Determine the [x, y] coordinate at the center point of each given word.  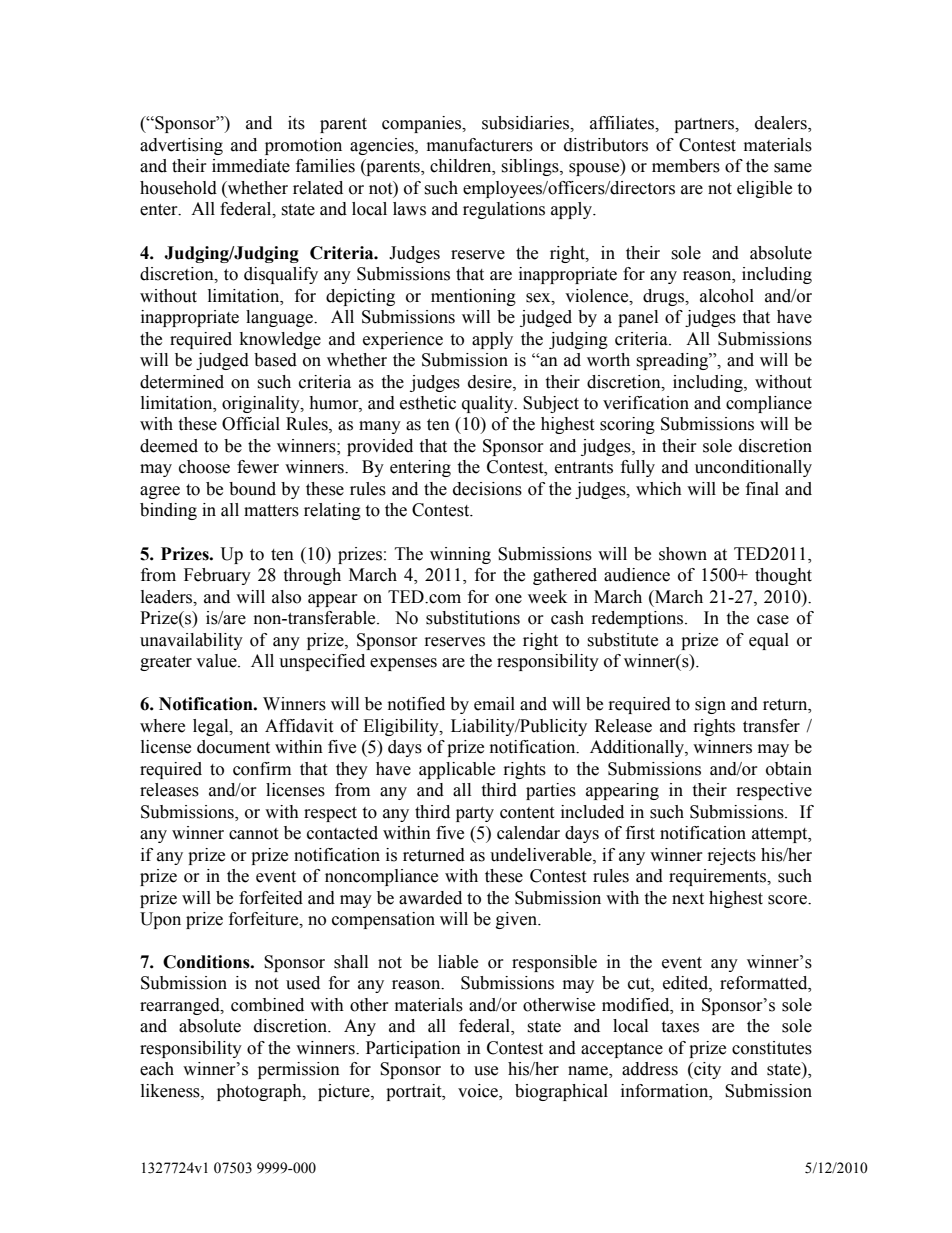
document [233, 747]
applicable [457, 770]
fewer [258, 467]
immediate [251, 166]
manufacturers [480, 145]
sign [710, 705]
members [686, 166]
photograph [260, 1092]
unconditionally [753, 468]
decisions [487, 489]
